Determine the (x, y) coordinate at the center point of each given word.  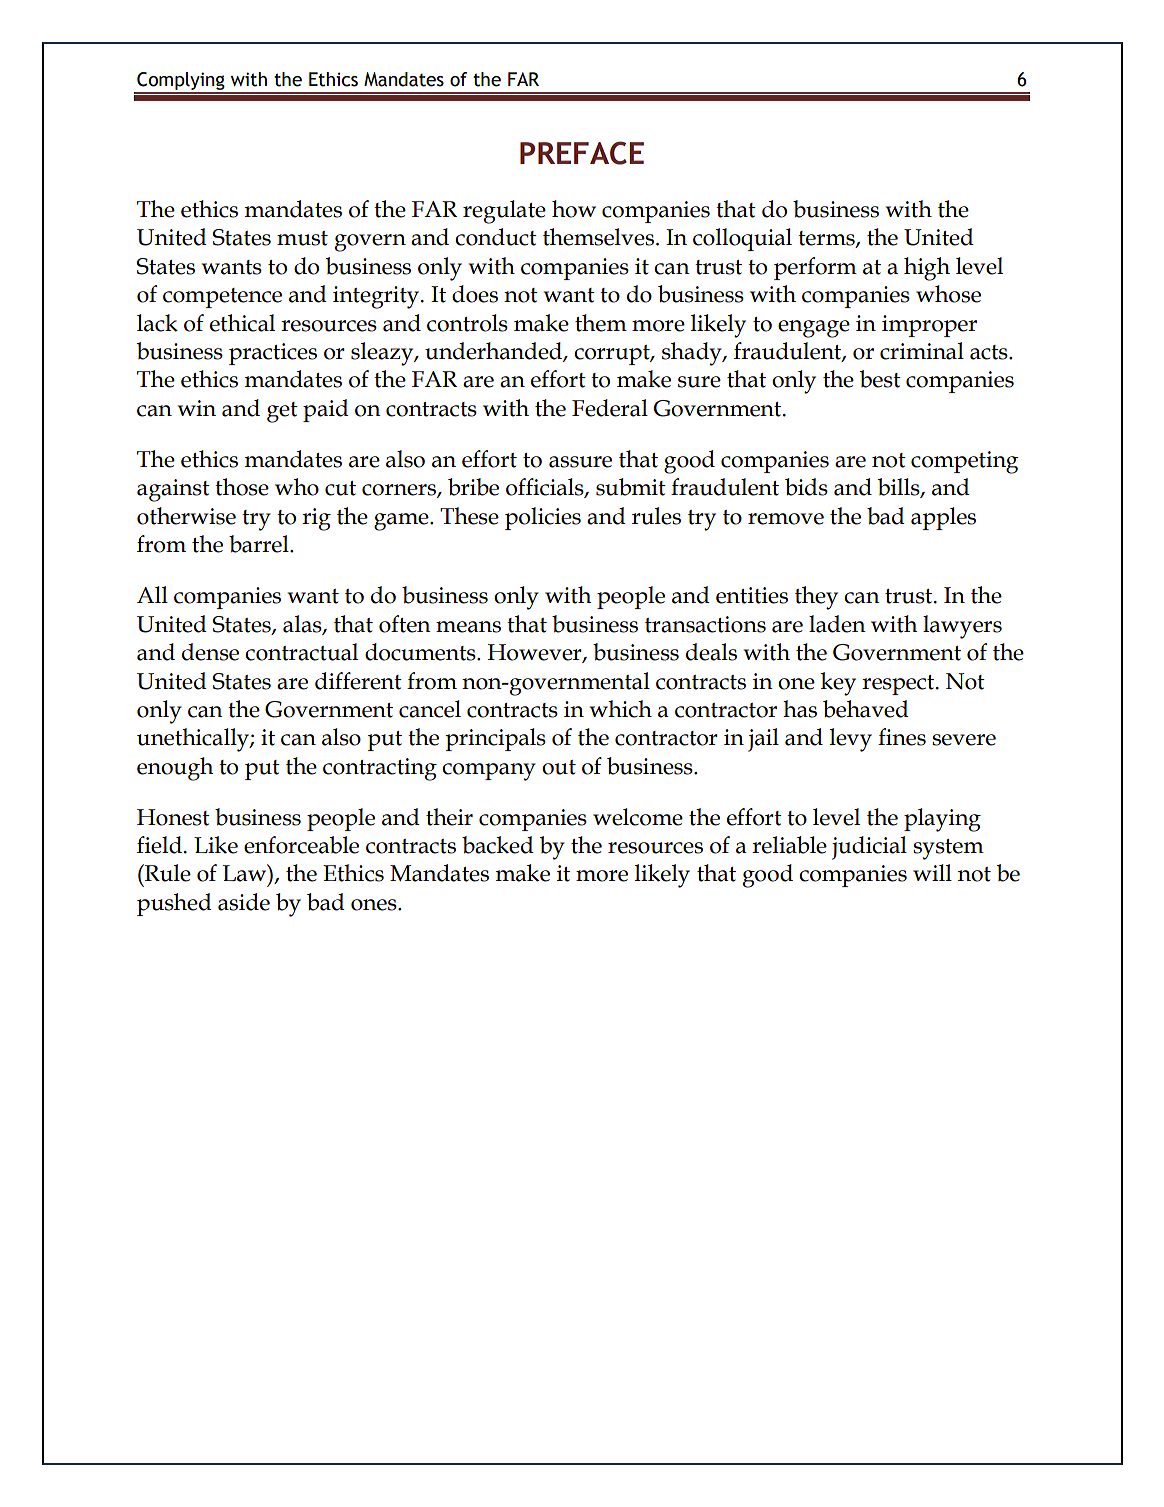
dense (210, 652)
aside (244, 902)
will (932, 872)
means (468, 627)
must (302, 238)
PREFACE (582, 153)
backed (498, 845)
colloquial (742, 239)
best (880, 379)
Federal (610, 408)
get (282, 412)
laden (837, 624)
